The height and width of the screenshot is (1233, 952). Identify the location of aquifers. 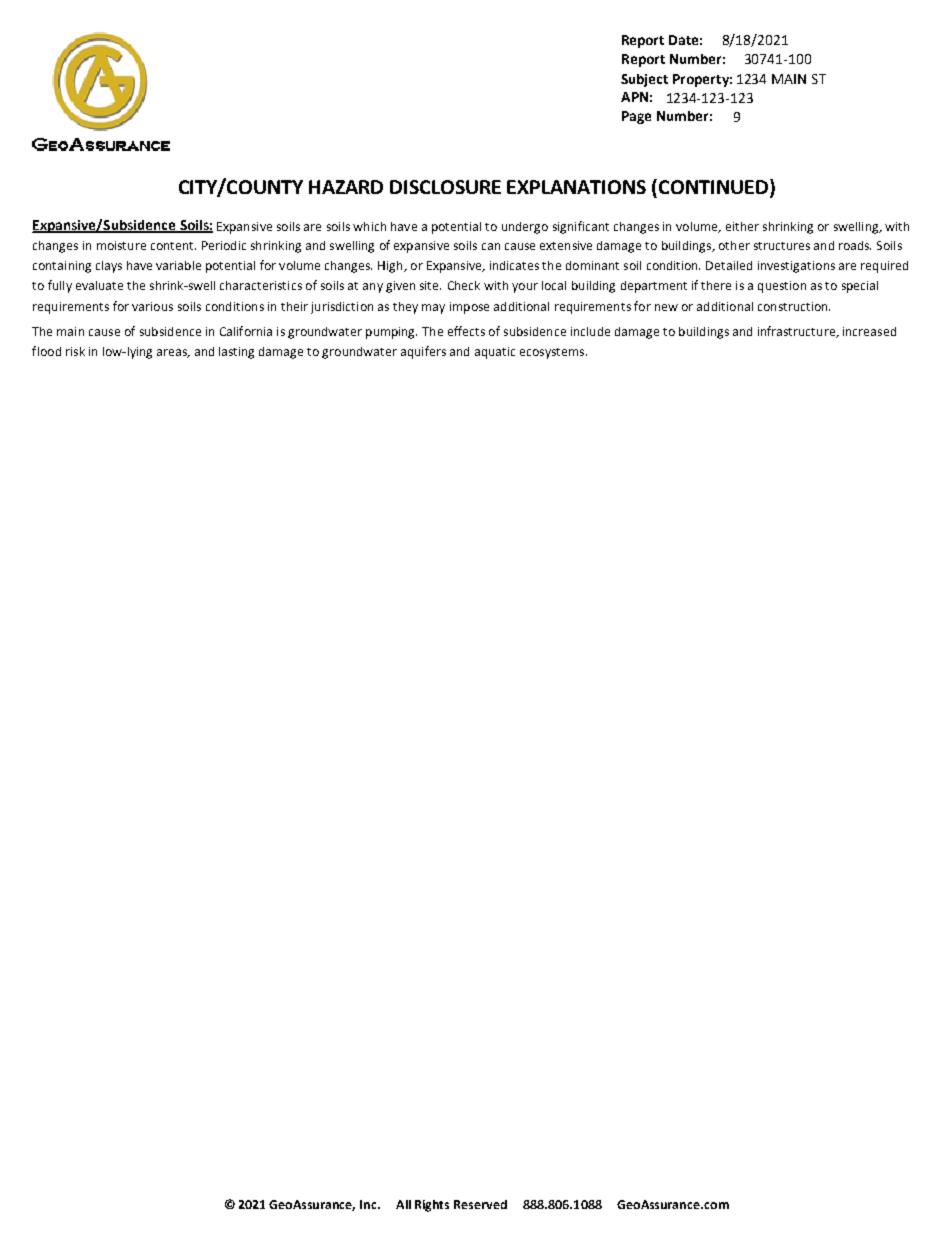
(423, 352).
